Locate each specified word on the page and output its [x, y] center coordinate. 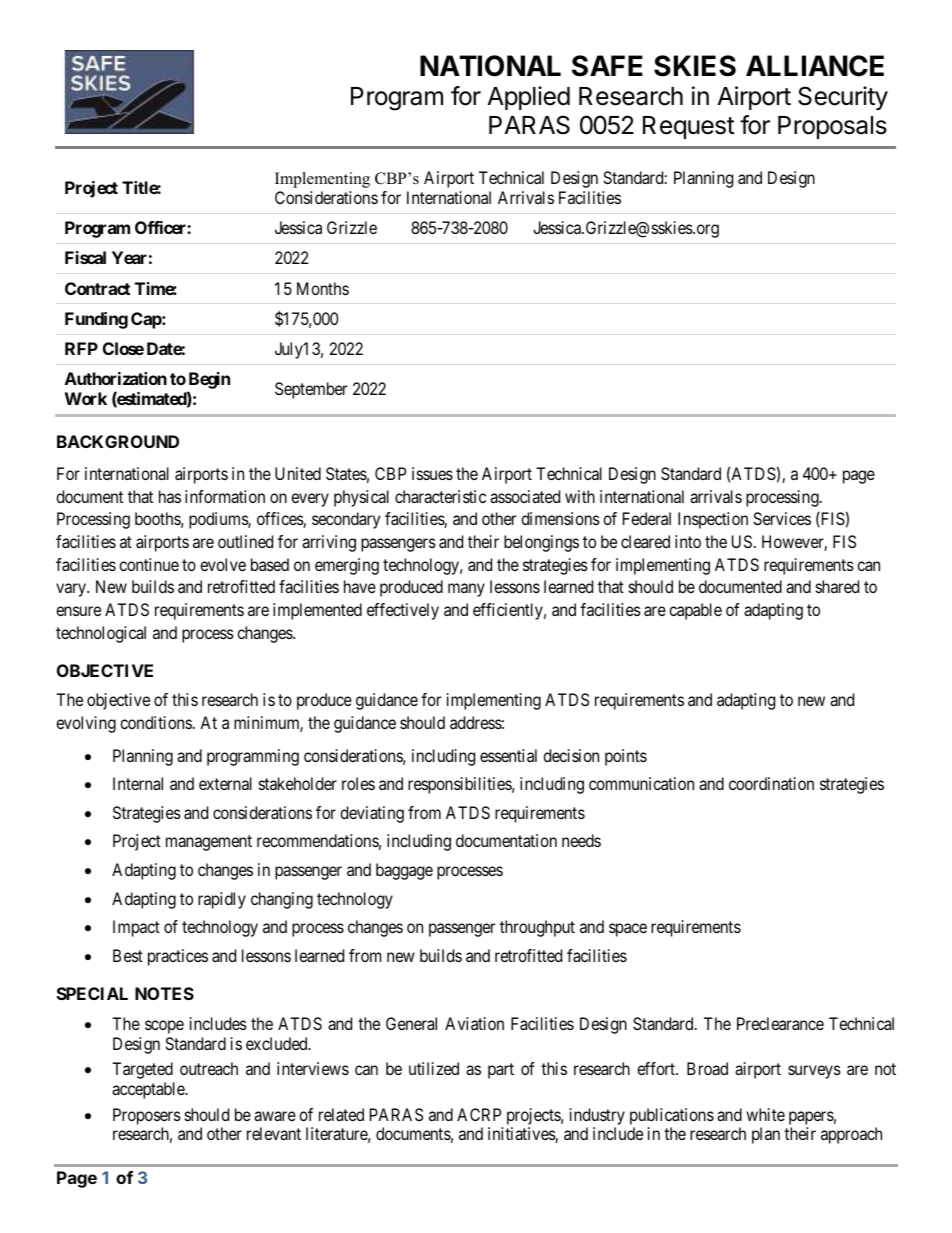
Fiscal [85, 257]
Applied [529, 98]
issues [432, 473]
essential [508, 755]
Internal [138, 783]
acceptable [149, 1090]
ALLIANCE [815, 66]
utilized [434, 1068]
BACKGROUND [118, 441]
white [765, 1114]
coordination [771, 783]
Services [782, 518]
